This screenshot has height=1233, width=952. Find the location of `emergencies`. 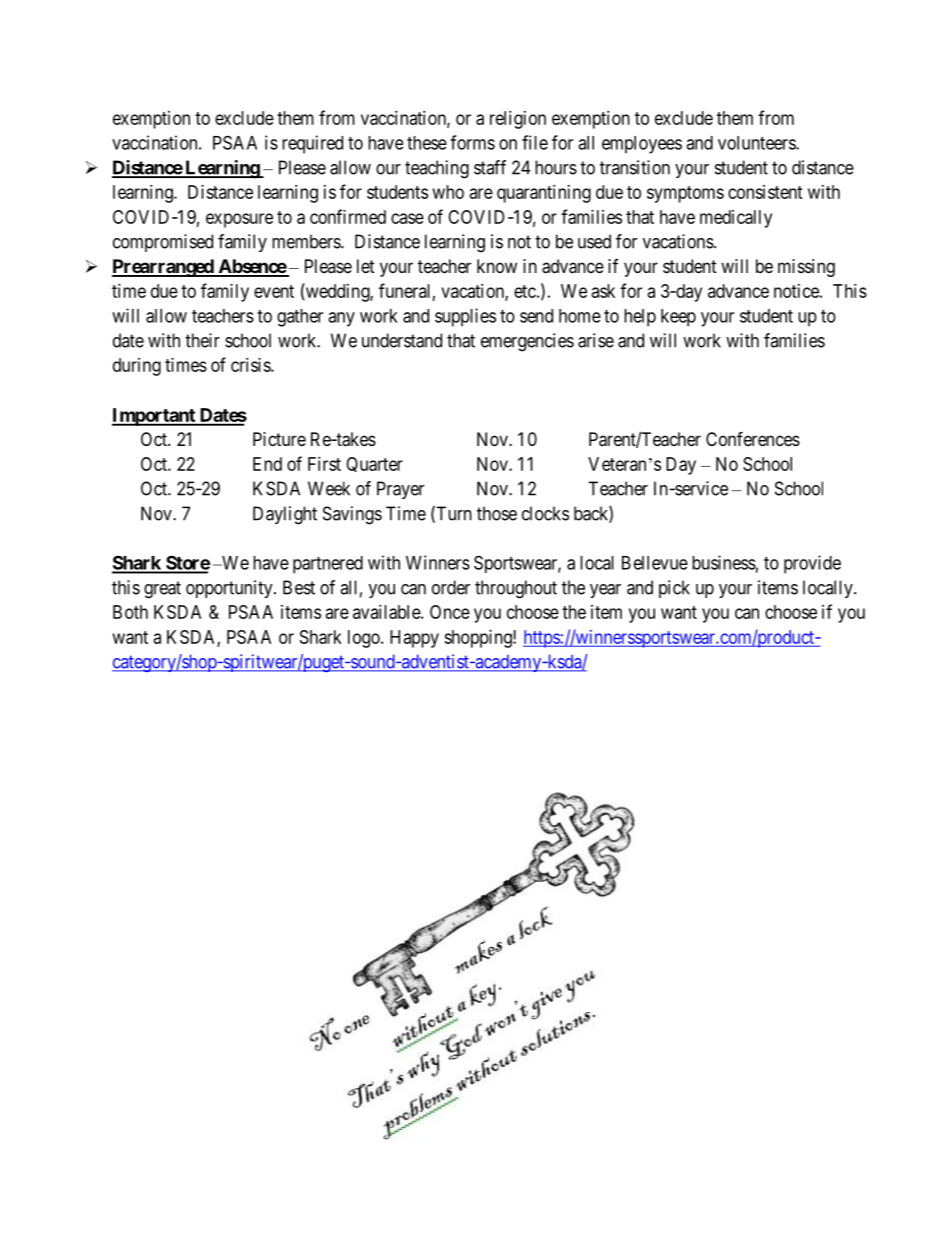

emergencies is located at coordinates (527, 342).
